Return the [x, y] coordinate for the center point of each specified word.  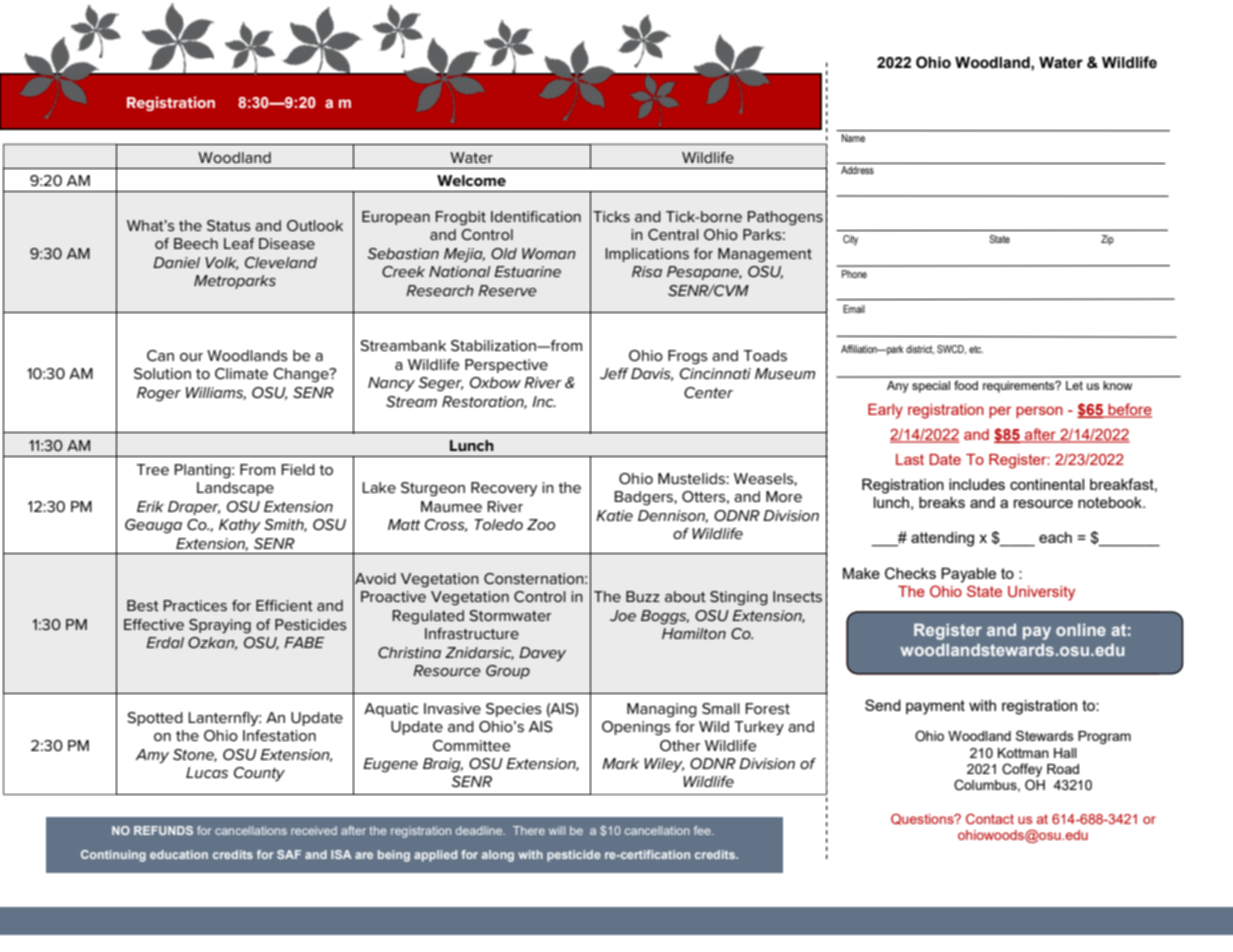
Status [229, 225]
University [1041, 593]
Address [857, 168]
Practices [195, 605]
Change [302, 375]
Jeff [614, 373]
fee [703, 830]
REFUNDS [163, 830]
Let [1074, 385]
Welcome [471, 181]
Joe [623, 615]
